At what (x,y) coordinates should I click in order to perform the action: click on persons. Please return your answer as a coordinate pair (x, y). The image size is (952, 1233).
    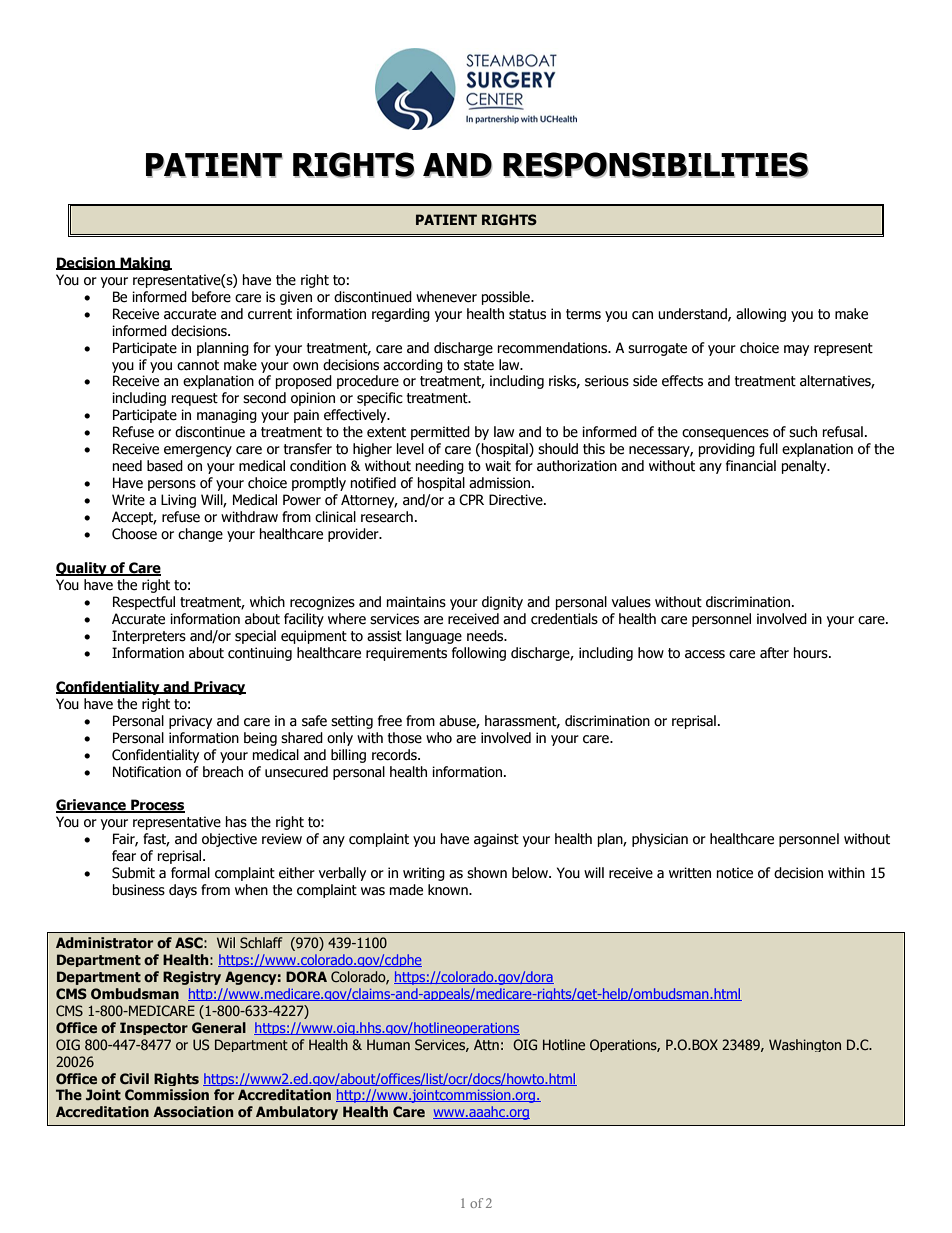
    Looking at the image, I should click on (172, 485).
